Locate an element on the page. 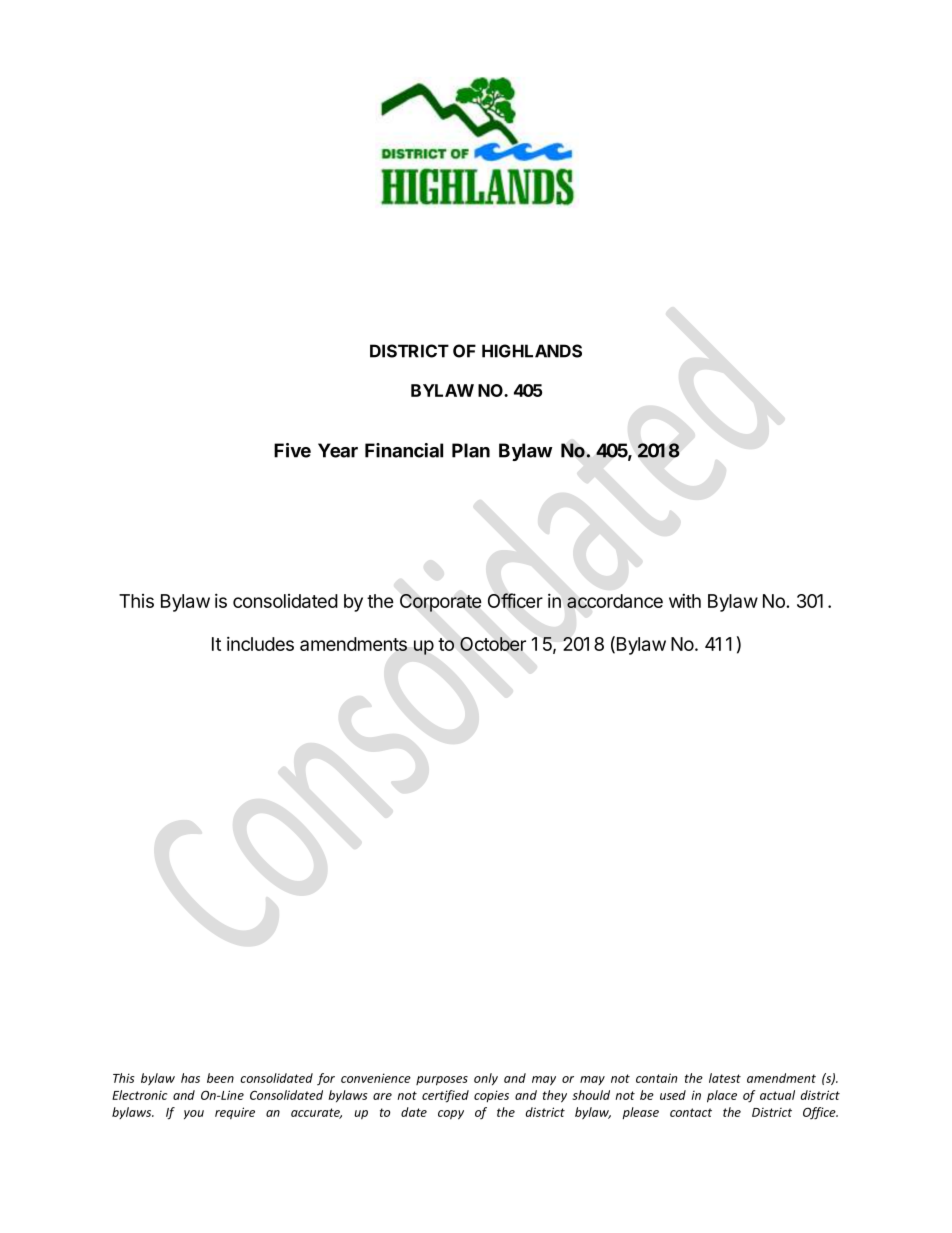 The height and width of the image is (1233, 952). Plan is located at coordinates (471, 450).
